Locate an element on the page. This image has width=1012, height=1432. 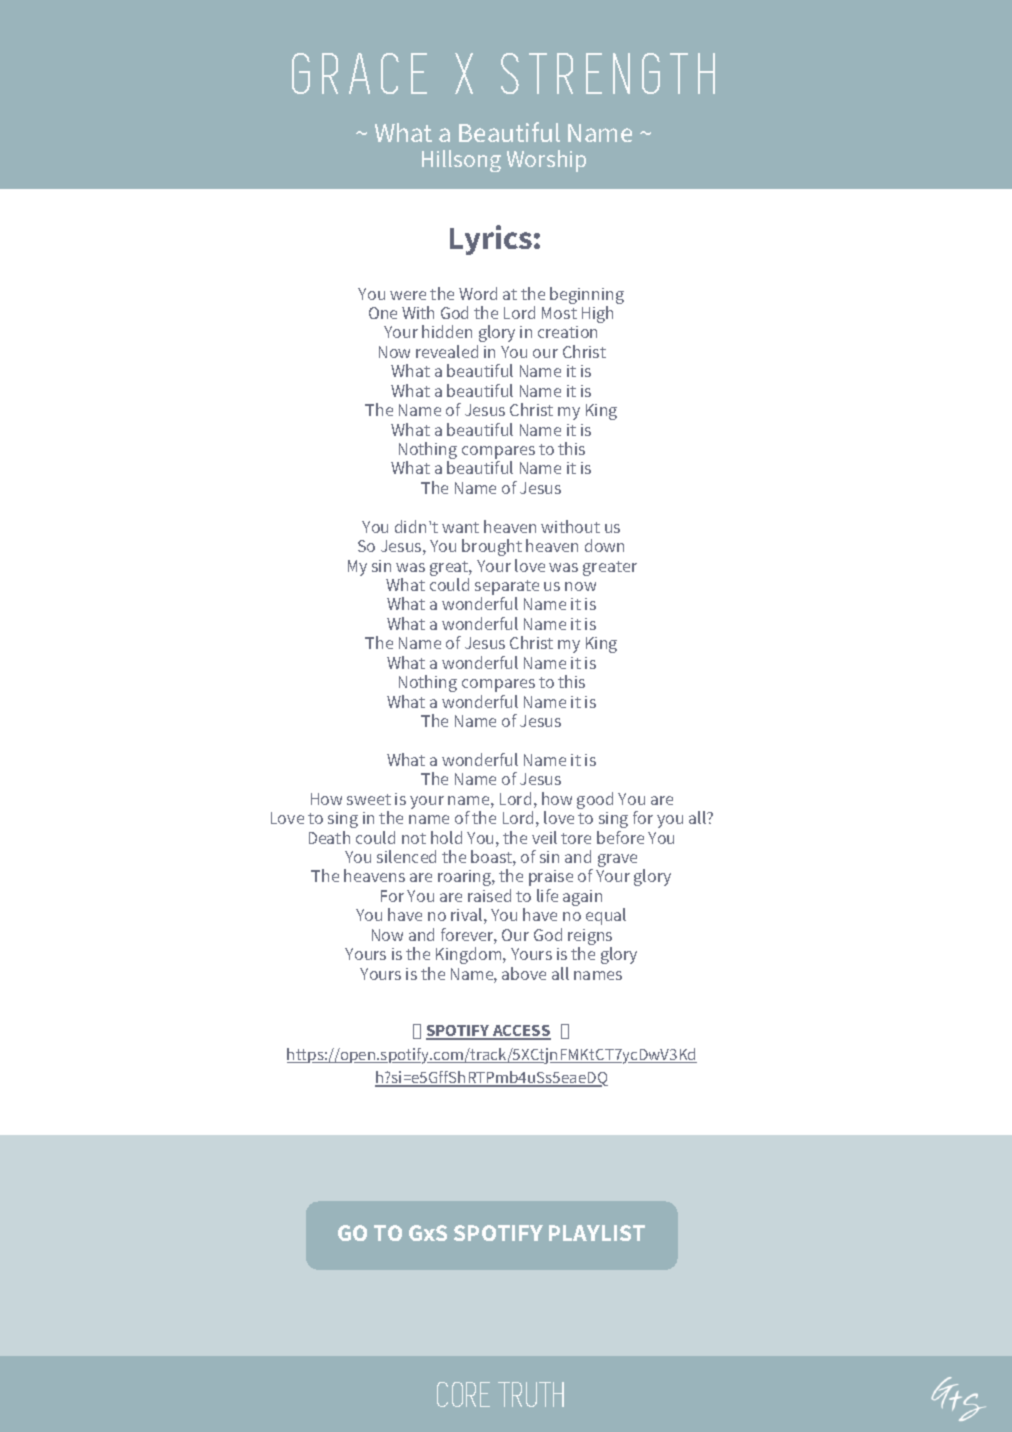
good is located at coordinates (595, 800).
